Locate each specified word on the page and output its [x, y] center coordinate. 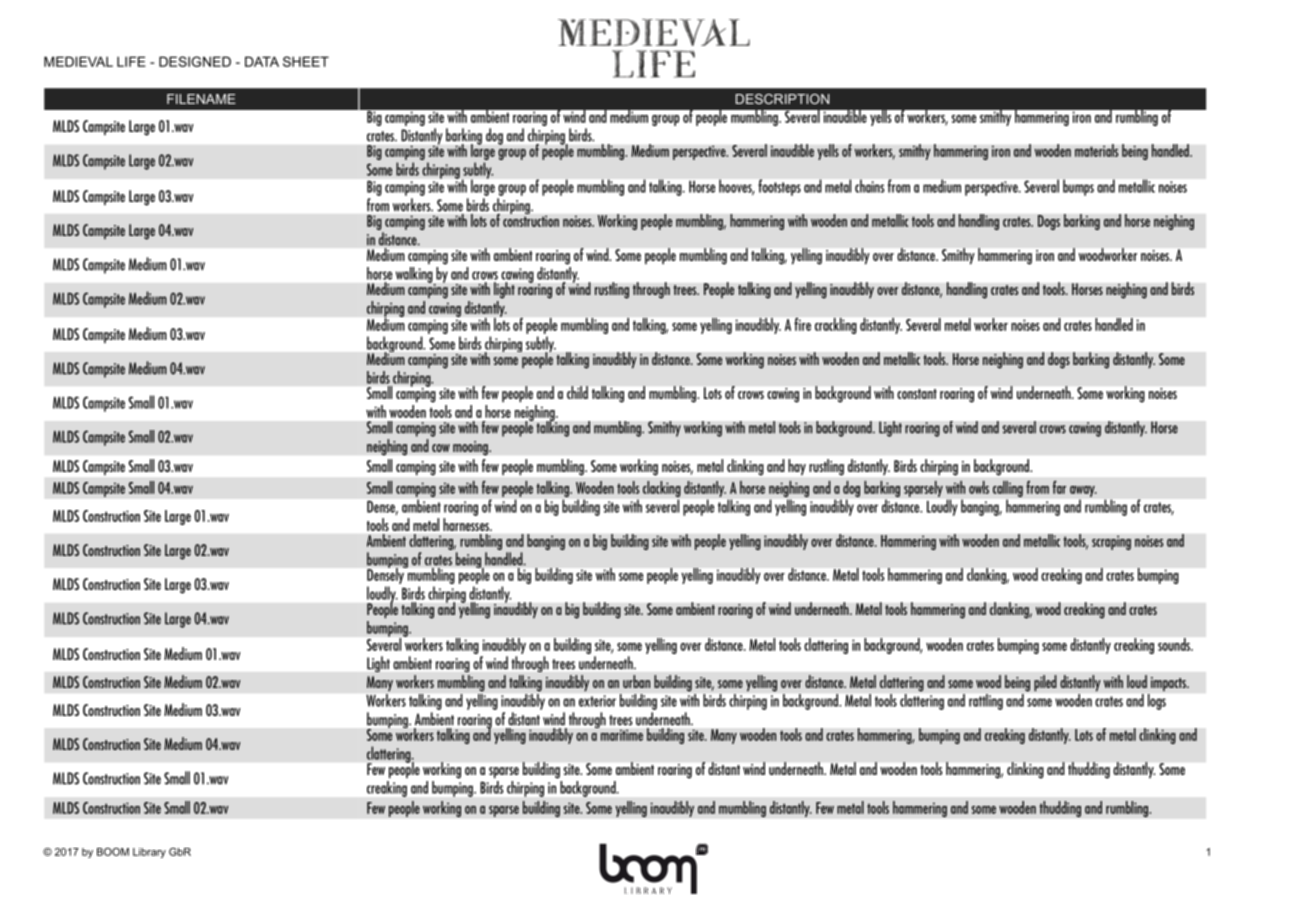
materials [1097, 150]
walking [415, 276]
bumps [1078, 187]
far [1059, 487]
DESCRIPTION [782, 99]
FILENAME [201, 99]
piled [1045, 683]
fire [802, 324]
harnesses [467, 524]
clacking [662, 490]
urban [636, 681]
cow [441, 448]
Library [149, 853]
